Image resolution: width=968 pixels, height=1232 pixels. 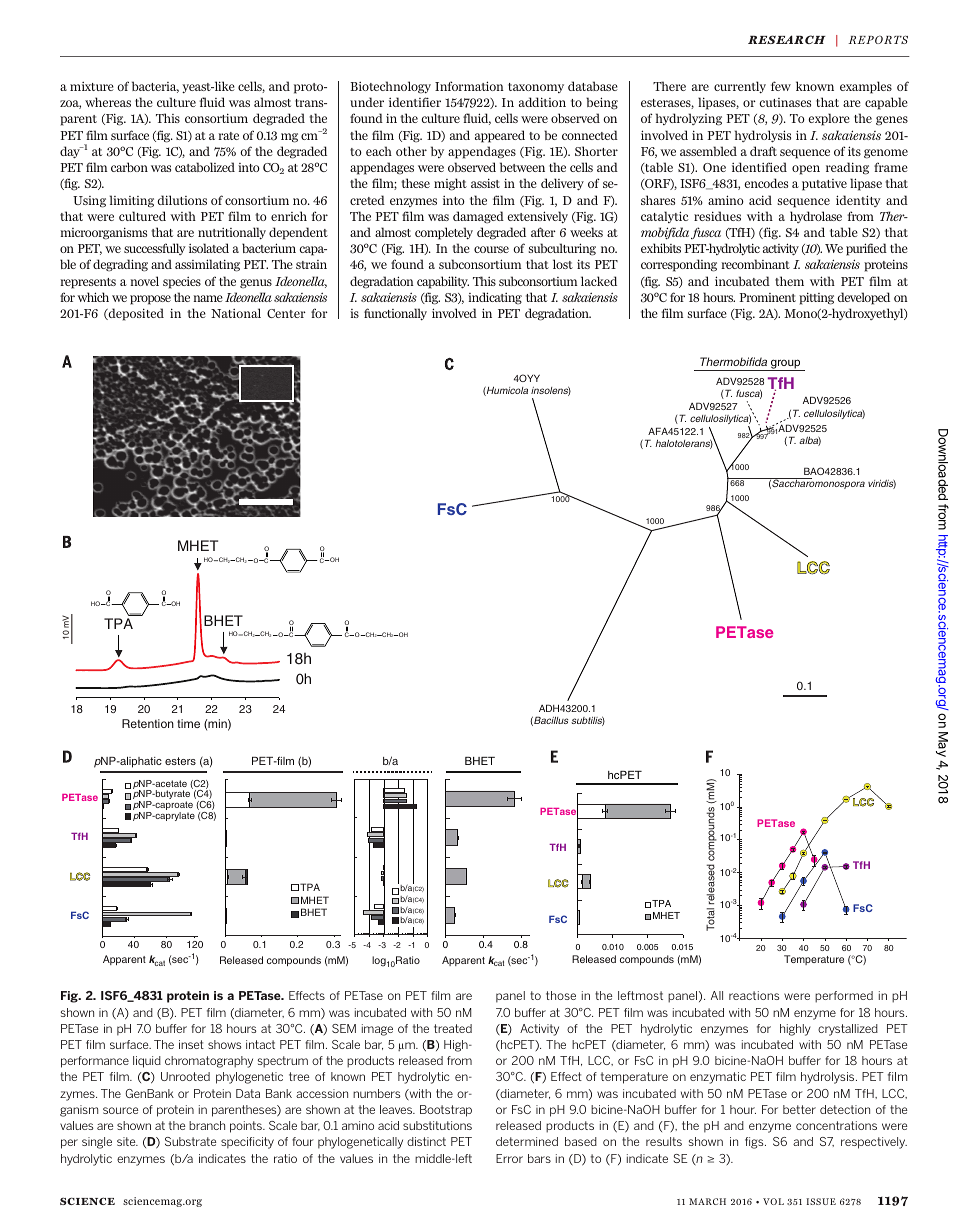 I want to click on National, so click(x=236, y=313).
